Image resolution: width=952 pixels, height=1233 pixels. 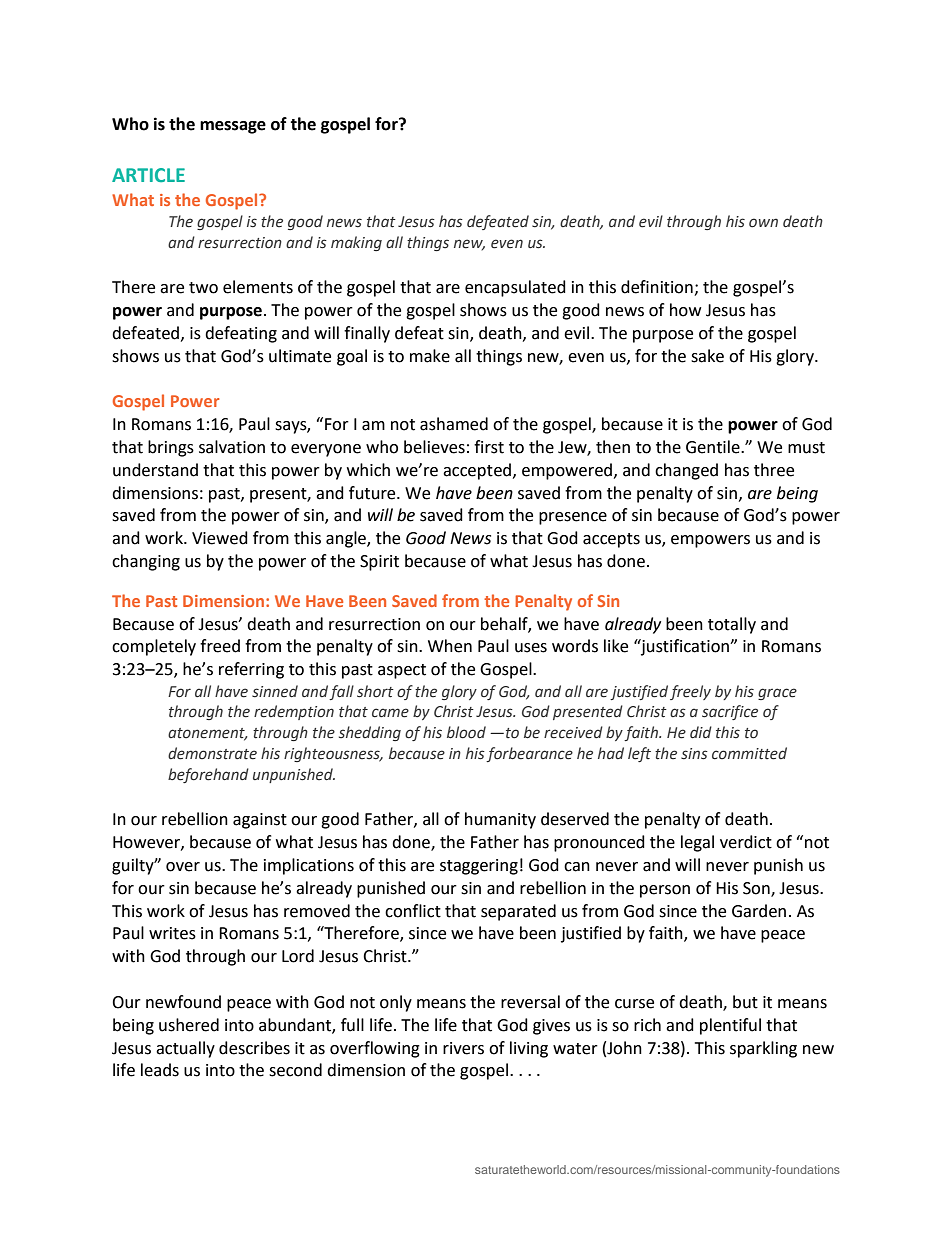 I want to click on message, so click(x=233, y=127).
